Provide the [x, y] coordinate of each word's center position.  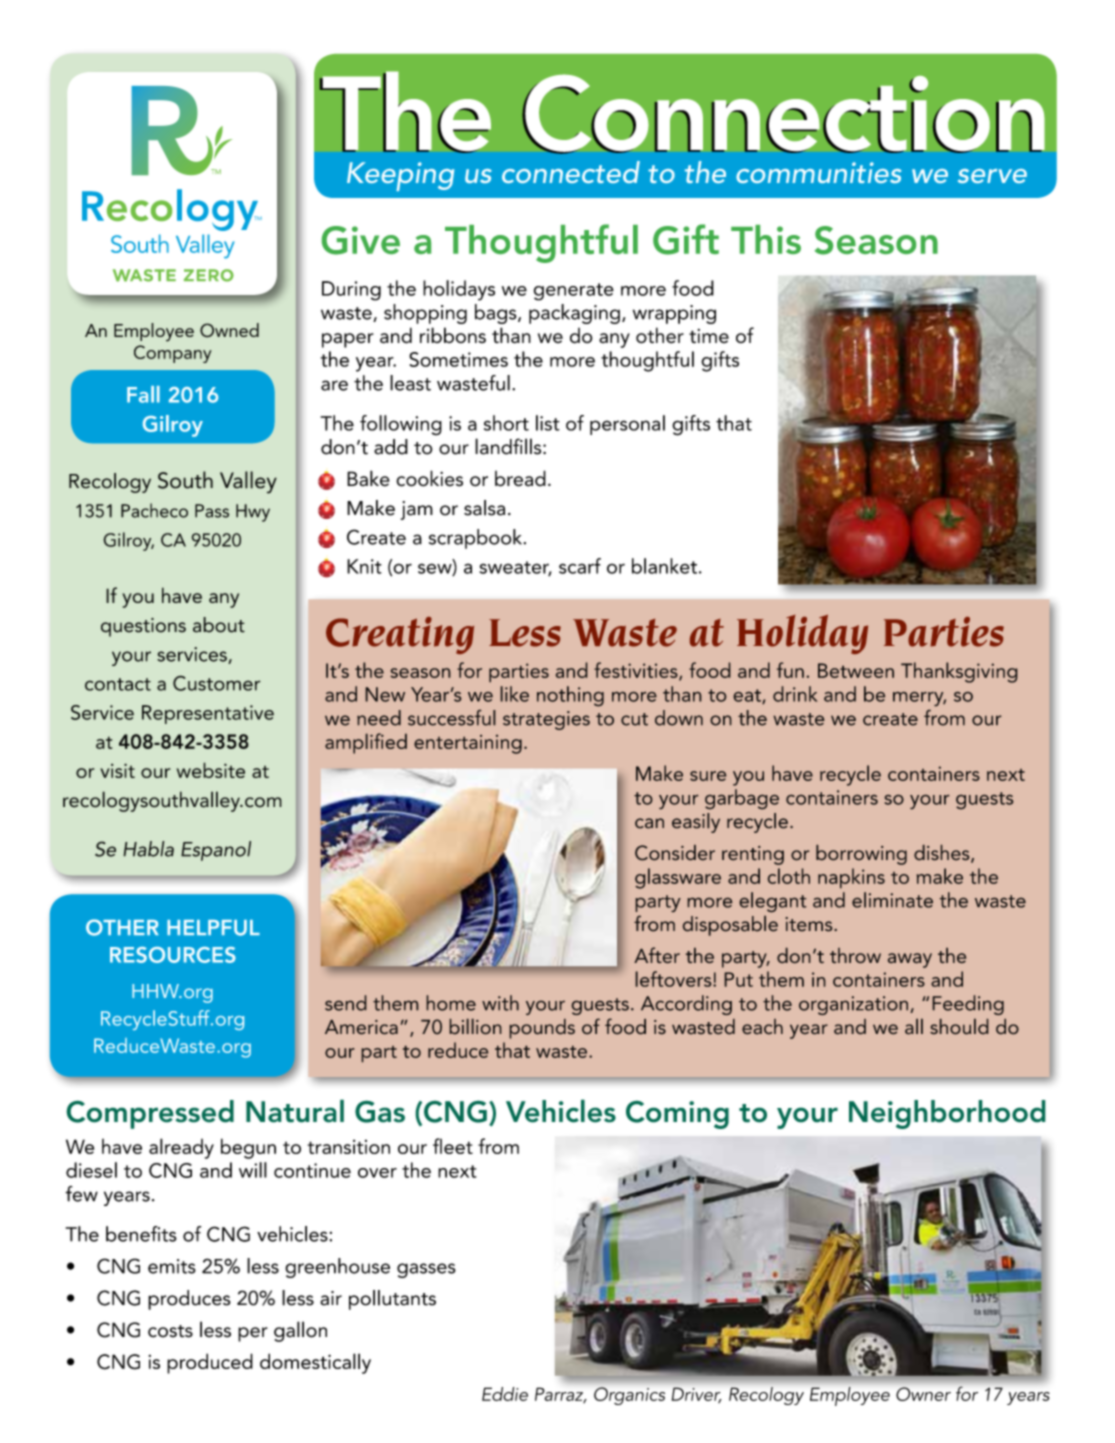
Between [856, 670]
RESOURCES [173, 955]
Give [361, 240]
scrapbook [477, 539]
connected [571, 172]
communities [819, 172]
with [500, 1003]
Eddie [505, 1394]
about [219, 625]
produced [210, 1363]
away [910, 960]
